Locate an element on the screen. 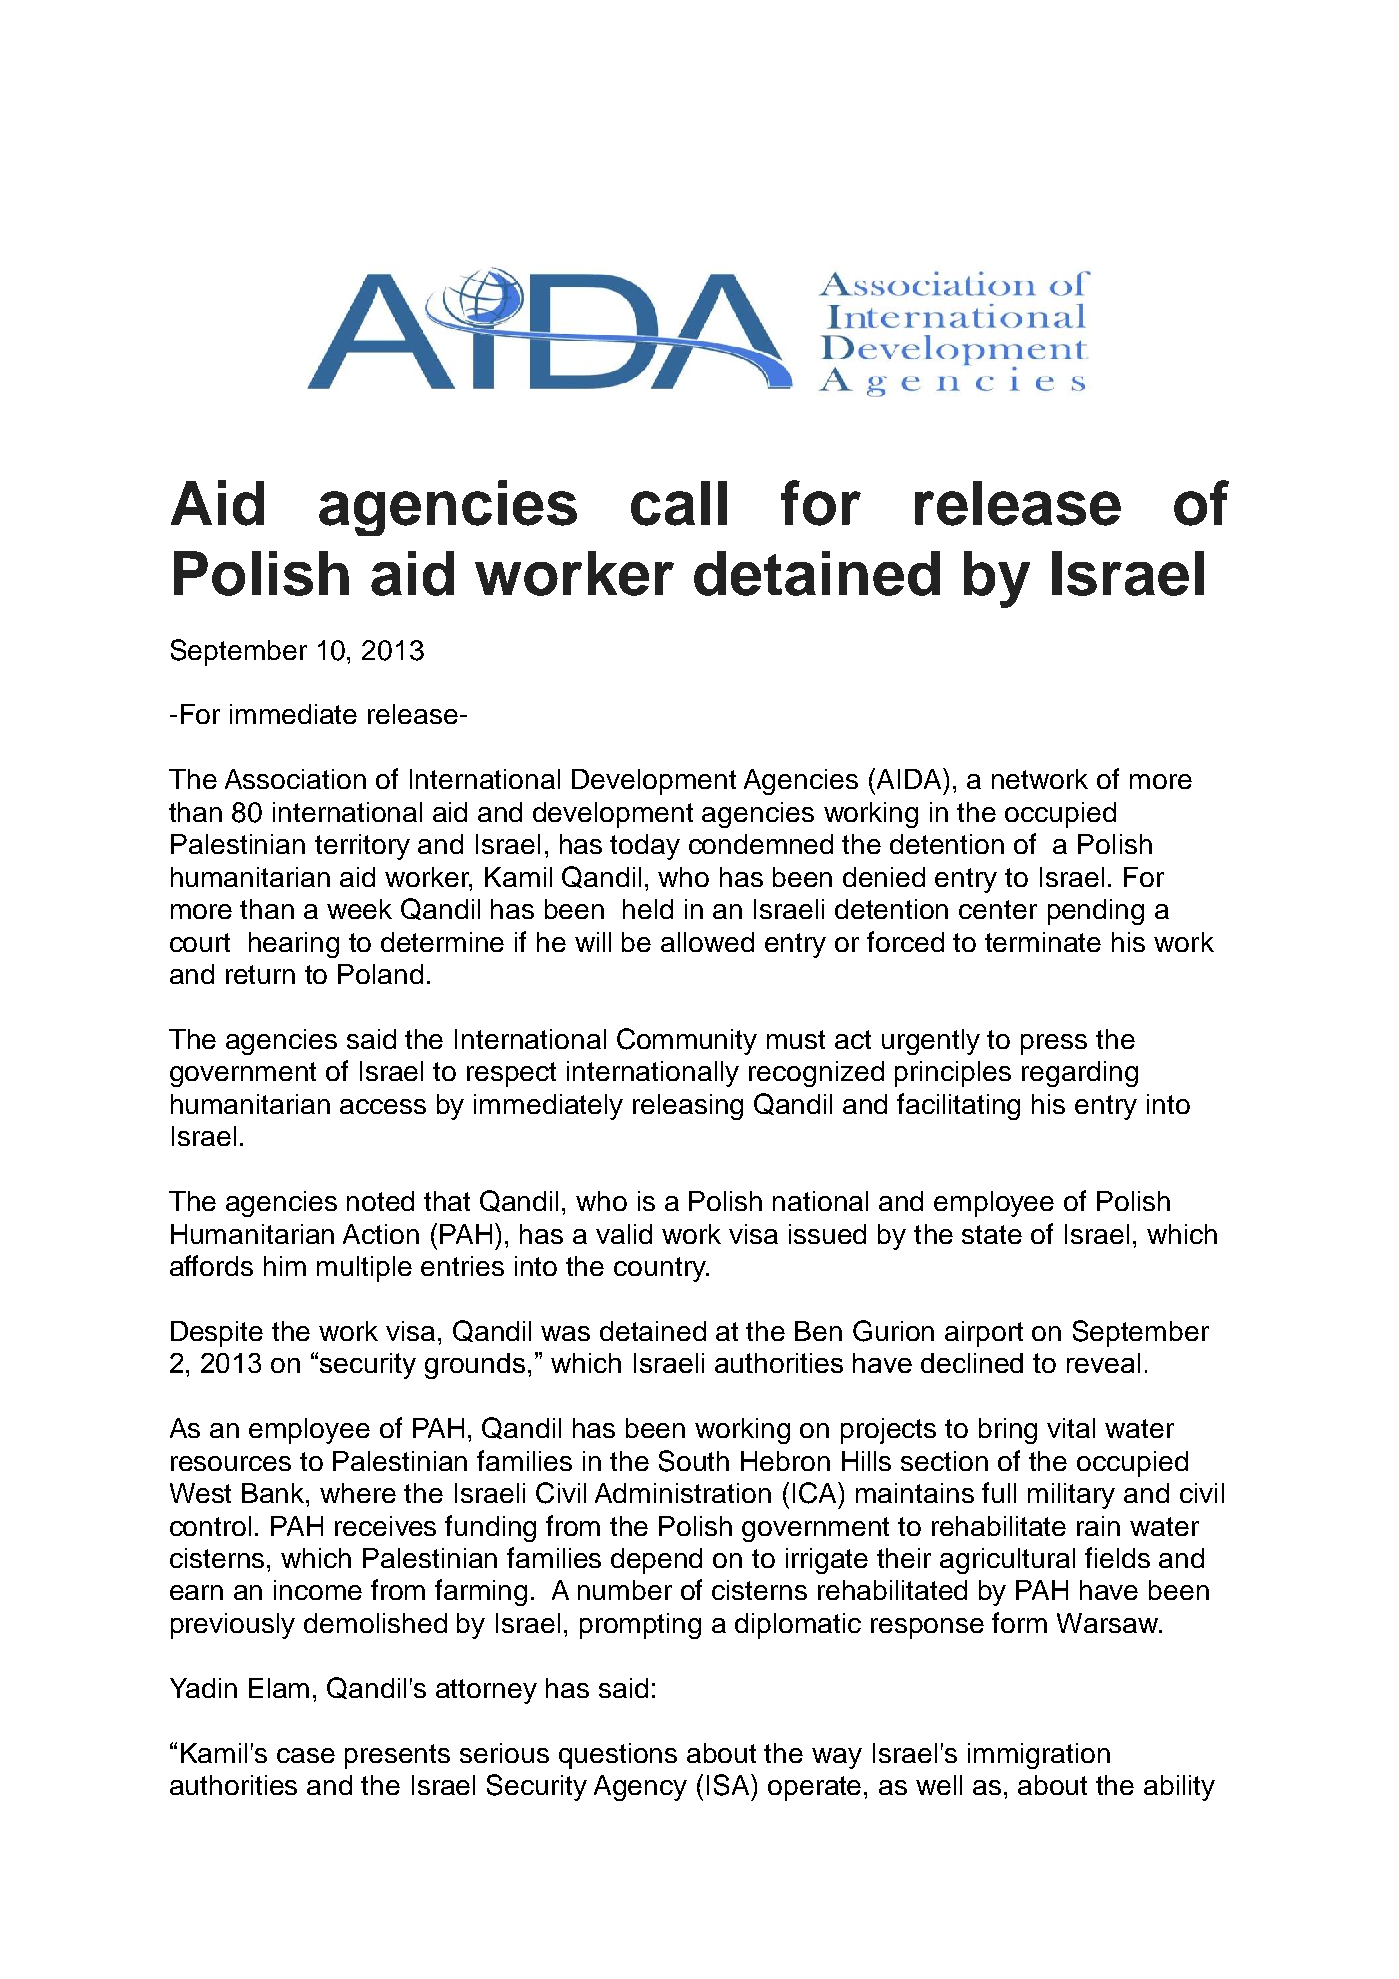 The height and width of the screenshot is (1979, 1399). AIDA is located at coordinates (909, 778).
